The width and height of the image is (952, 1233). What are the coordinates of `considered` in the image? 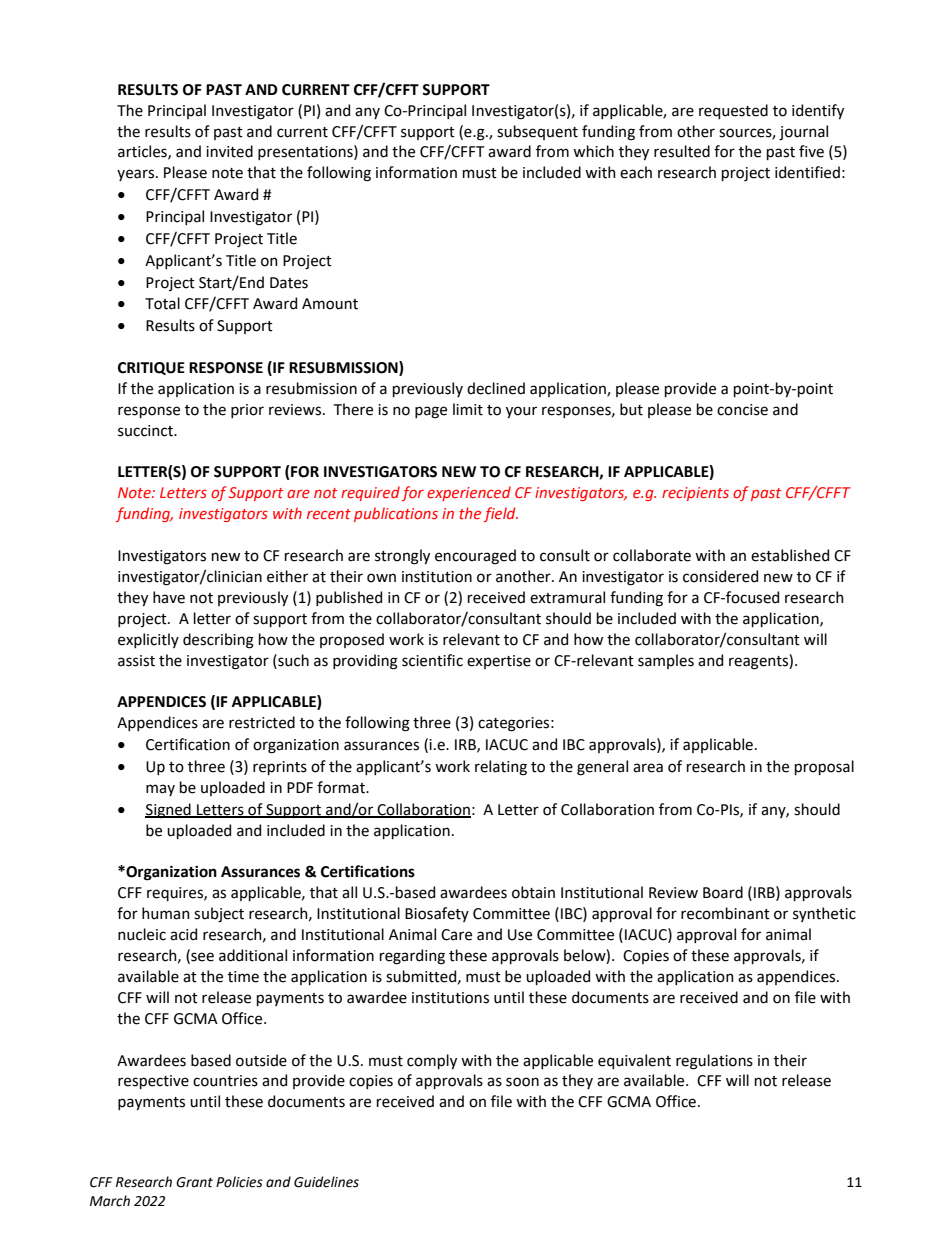 It's located at (720, 576).
